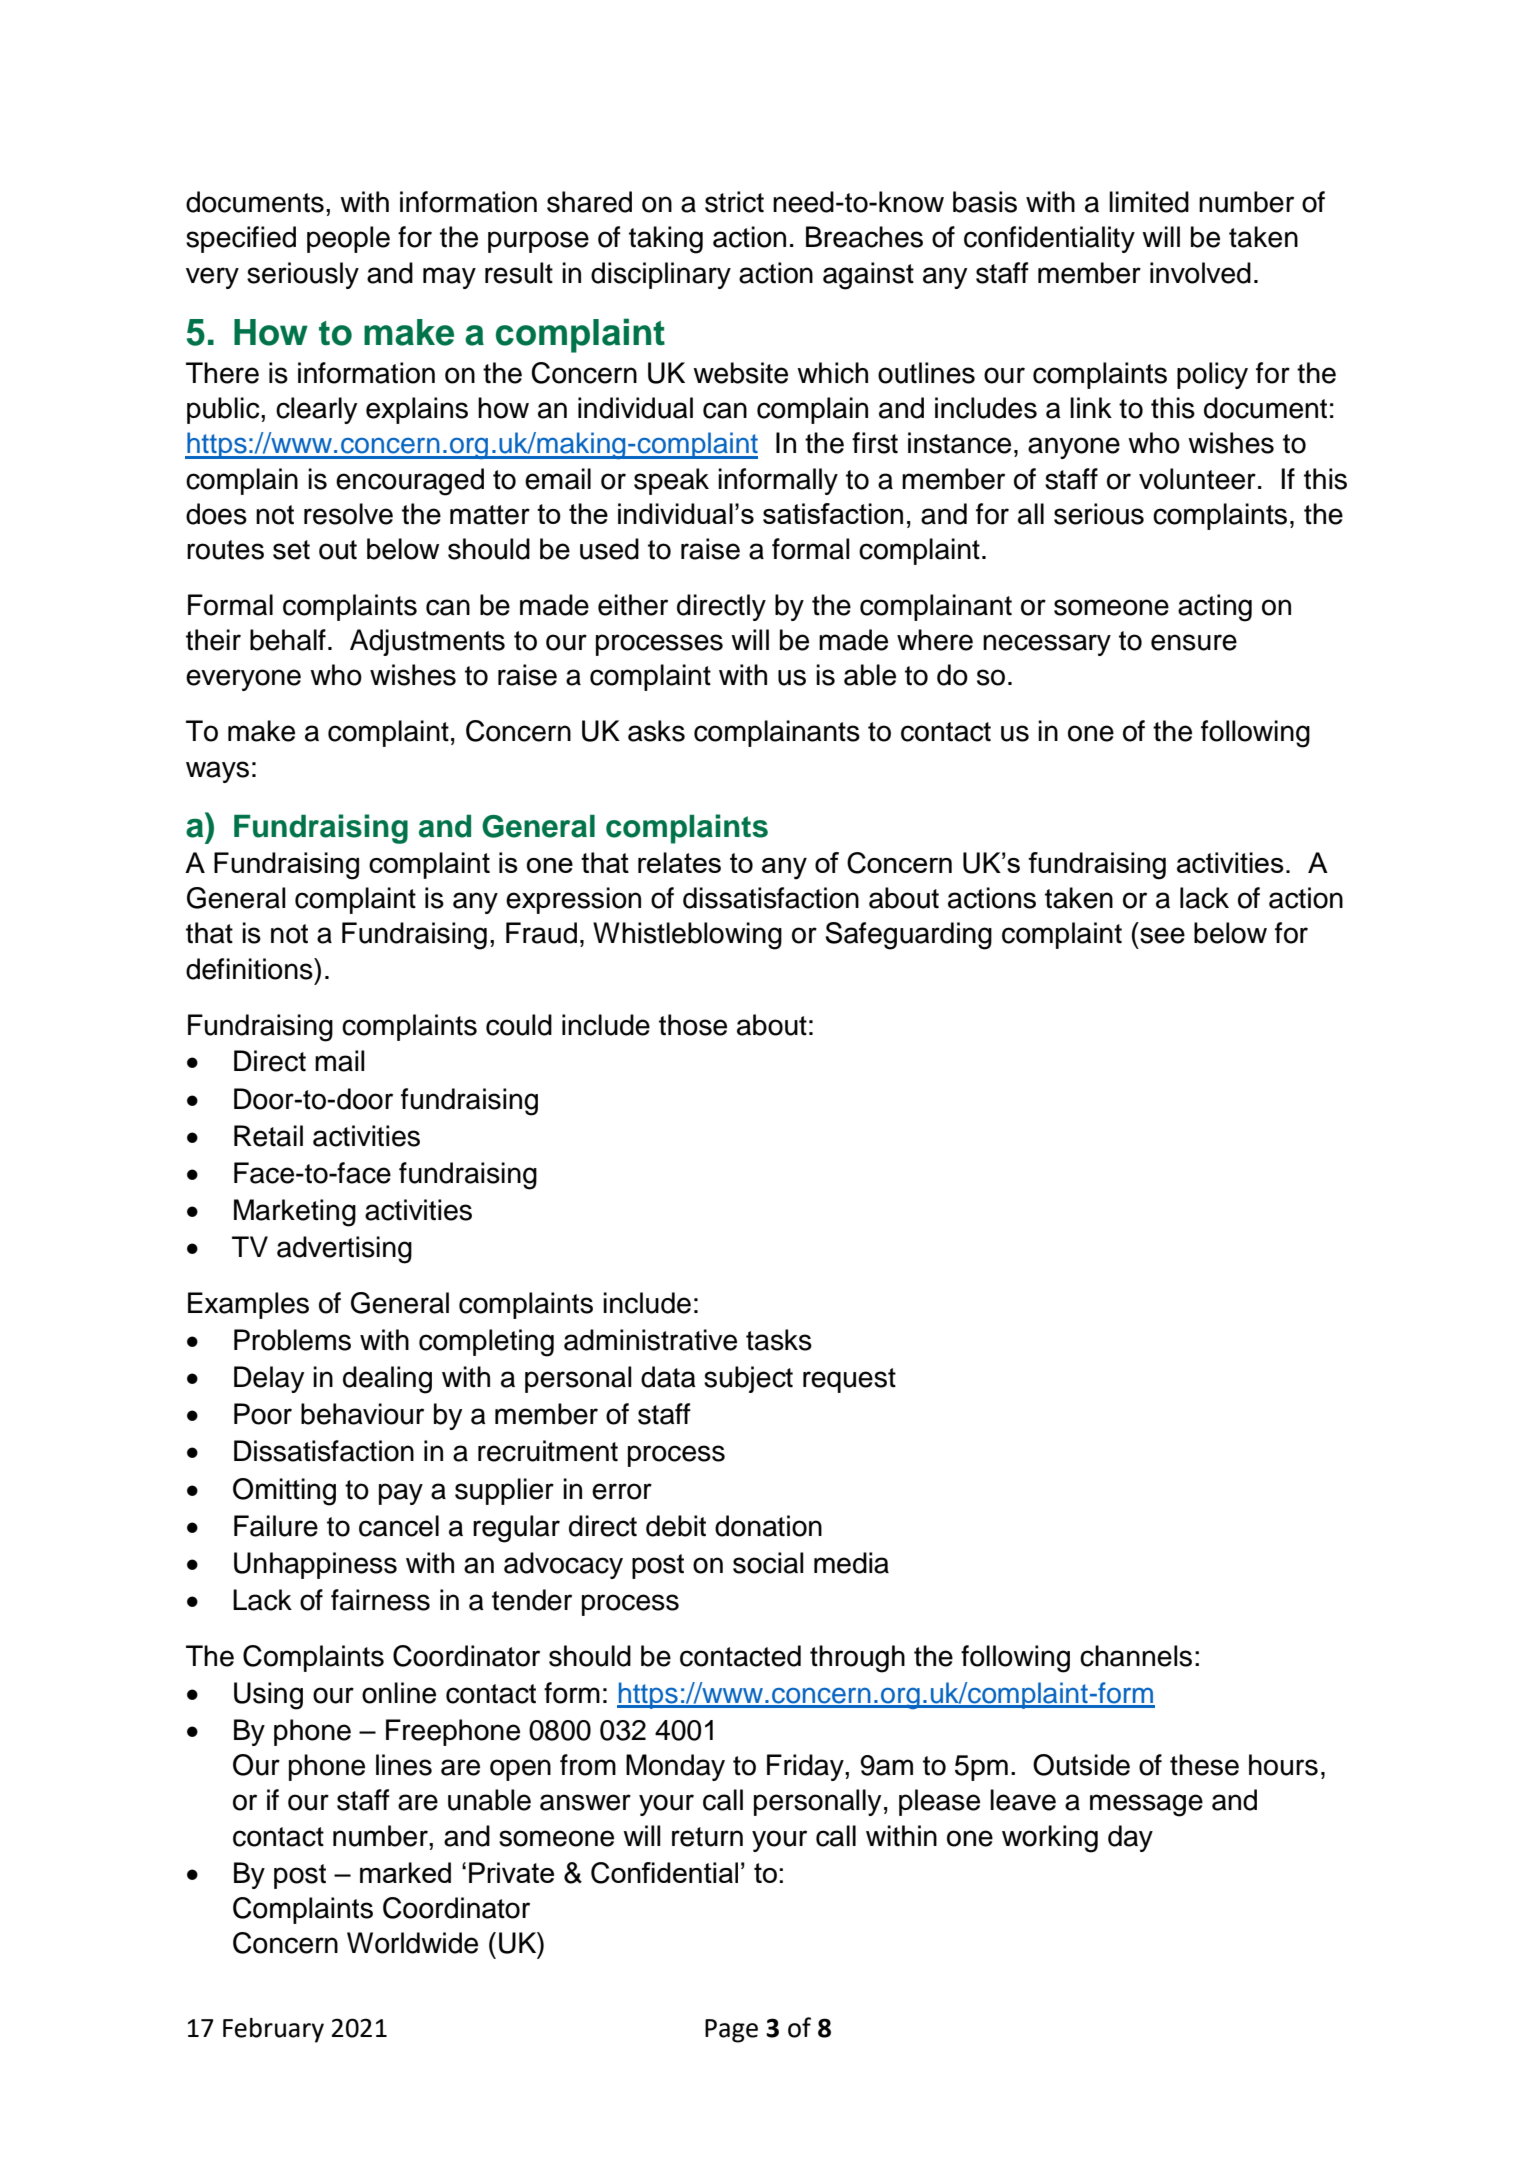 Image resolution: width=1535 pixels, height=2171 pixels. I want to click on relates, so click(679, 862).
